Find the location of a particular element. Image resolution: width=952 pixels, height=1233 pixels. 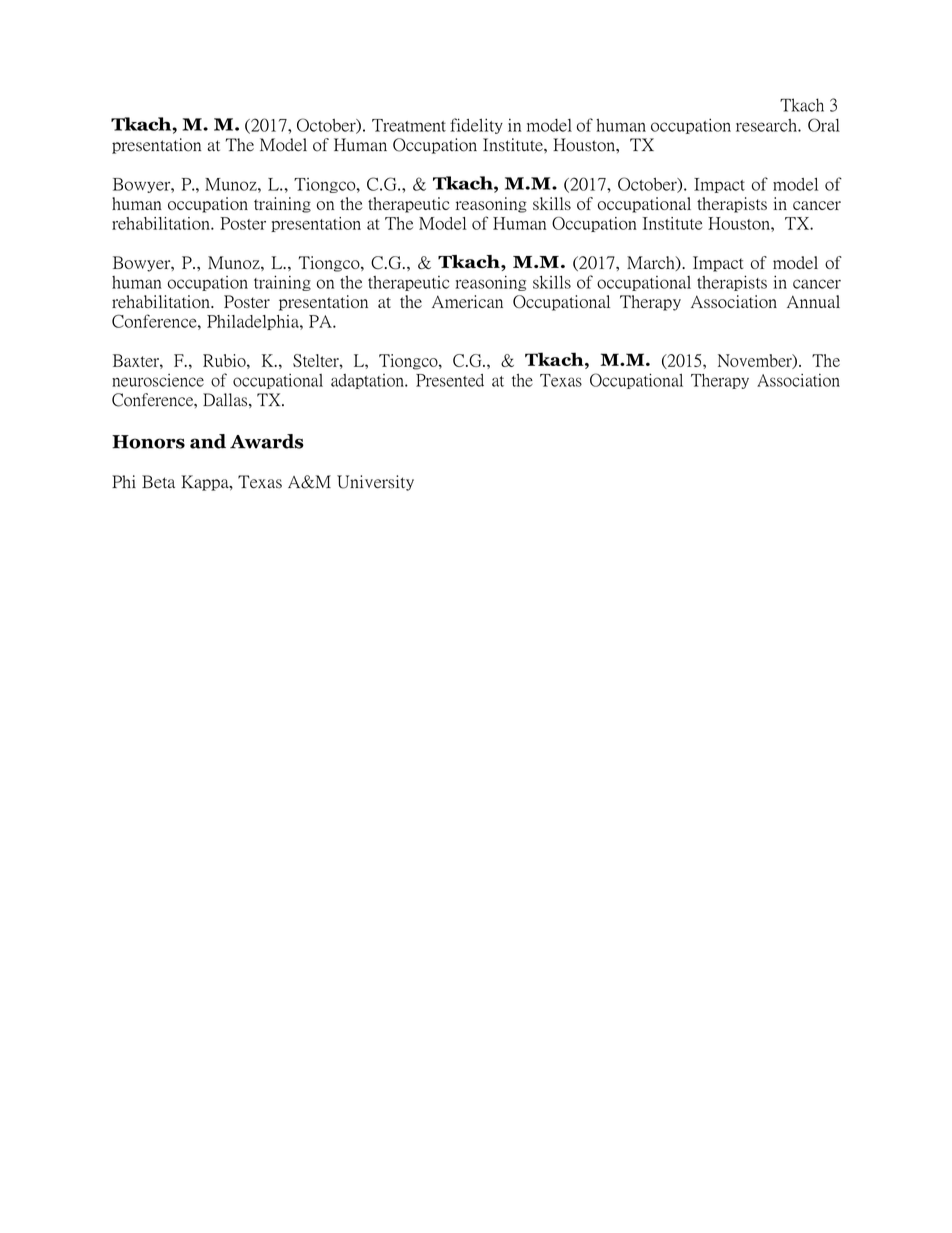

Annual is located at coordinates (813, 301).
